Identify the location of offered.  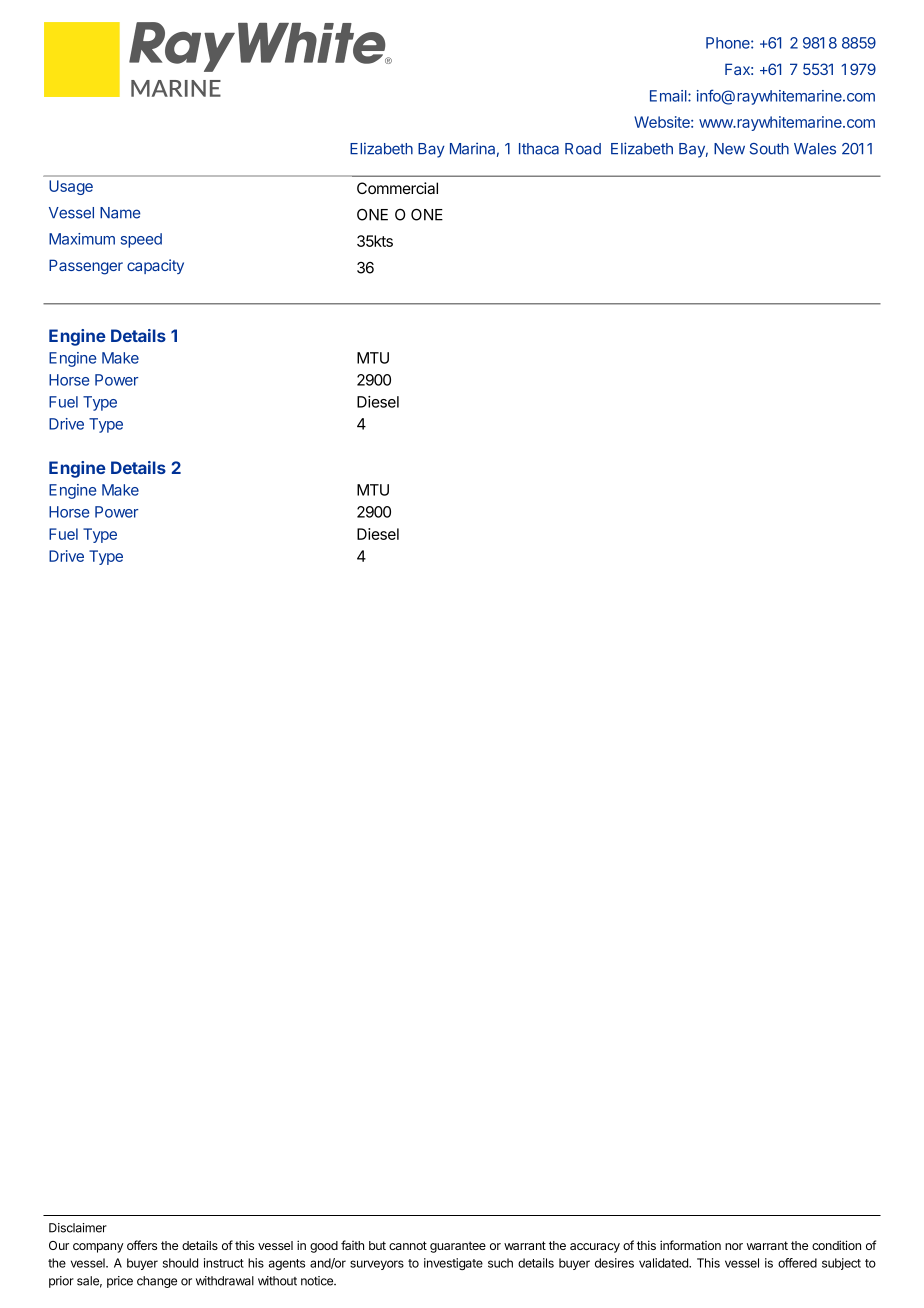
(797, 1263).
